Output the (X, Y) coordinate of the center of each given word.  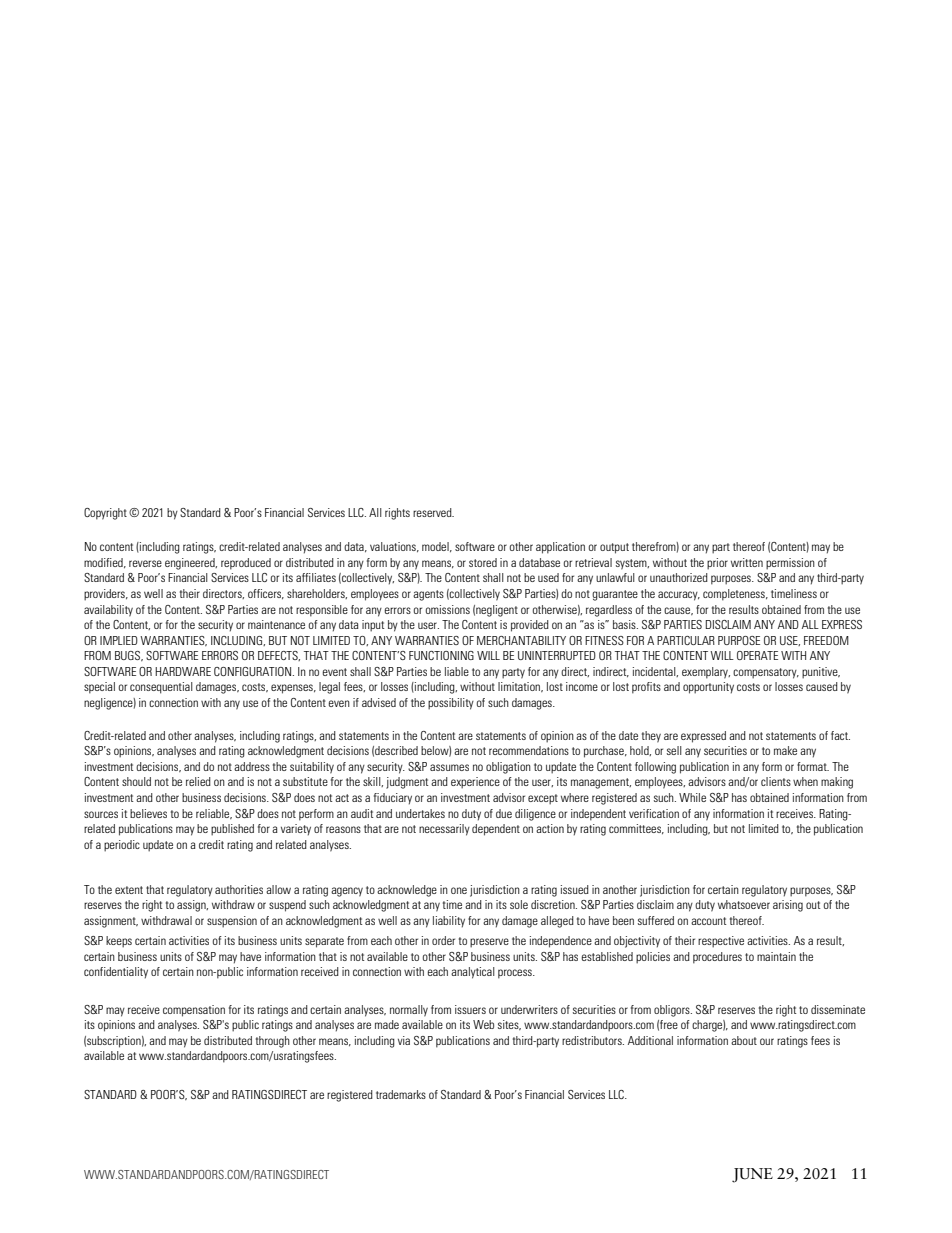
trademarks (401, 1094)
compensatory (766, 673)
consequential (161, 688)
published (232, 830)
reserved (433, 512)
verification (654, 813)
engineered (191, 564)
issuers (470, 1009)
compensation (194, 1011)
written (747, 562)
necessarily (444, 830)
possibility (451, 704)
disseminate (838, 1009)
